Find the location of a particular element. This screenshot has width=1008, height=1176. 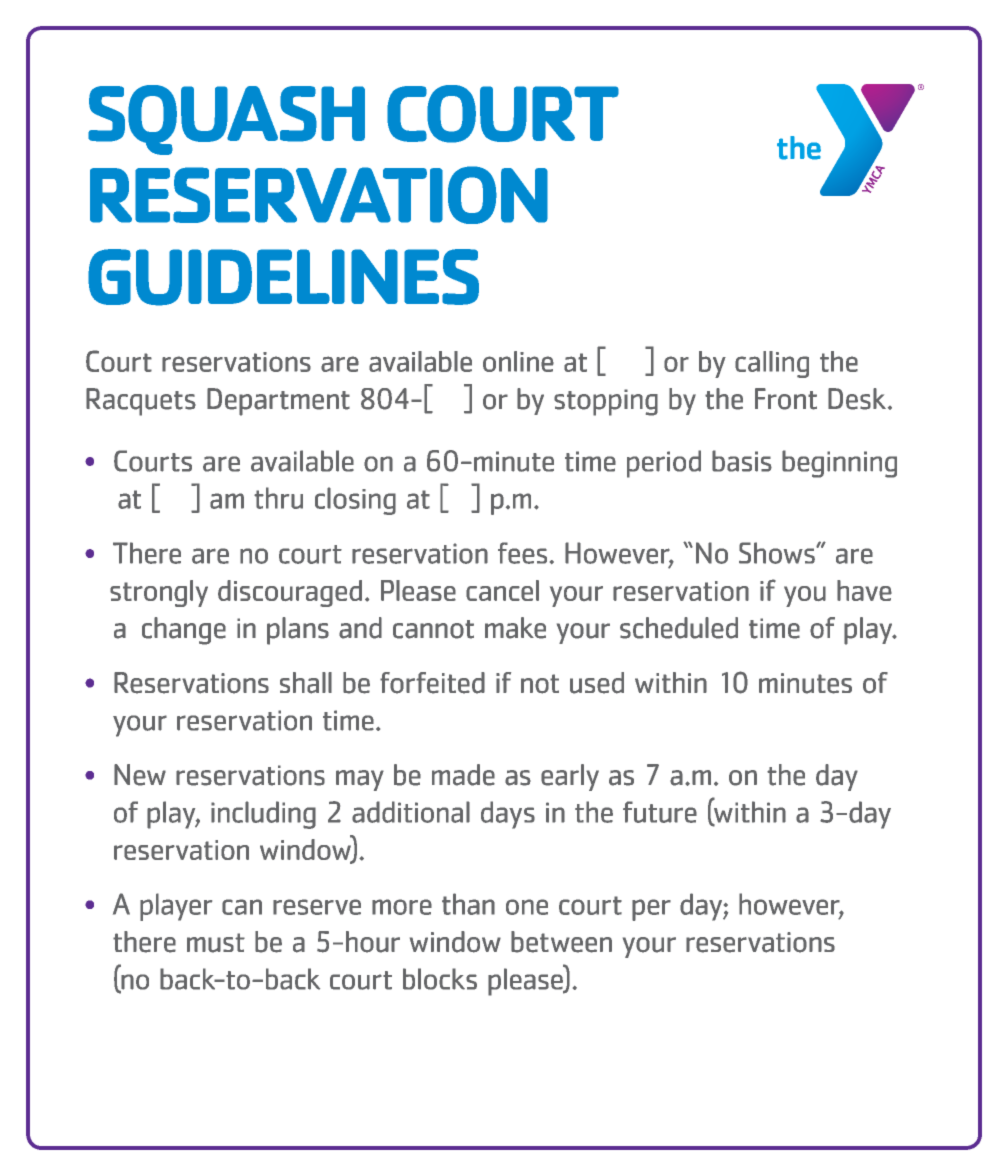

SQUASH is located at coordinates (226, 120).
